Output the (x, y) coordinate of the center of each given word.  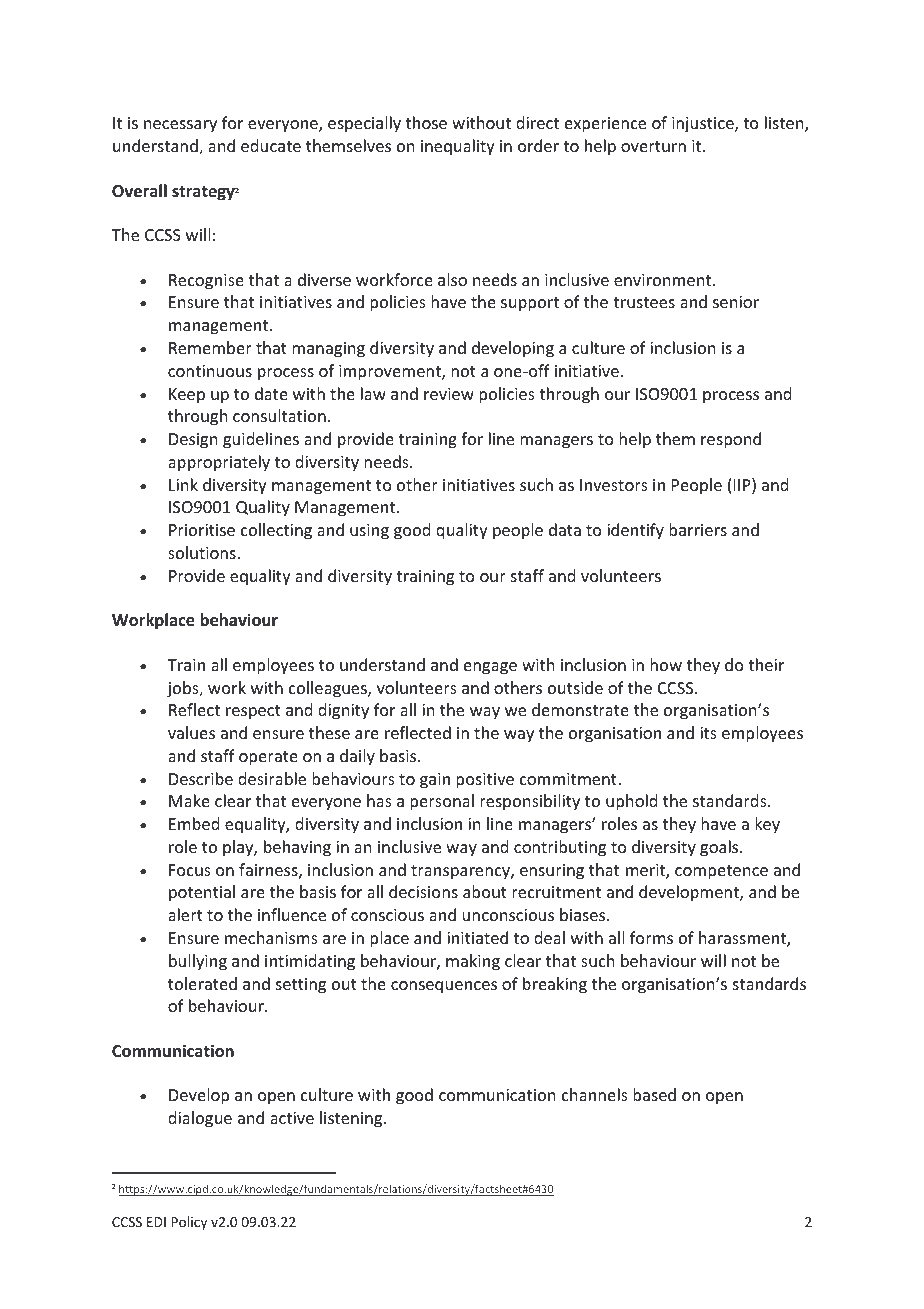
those (426, 122)
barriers (698, 529)
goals (720, 848)
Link (183, 484)
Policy (189, 1223)
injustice (704, 125)
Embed (194, 823)
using (369, 532)
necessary (180, 126)
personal (442, 802)
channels (595, 1094)
